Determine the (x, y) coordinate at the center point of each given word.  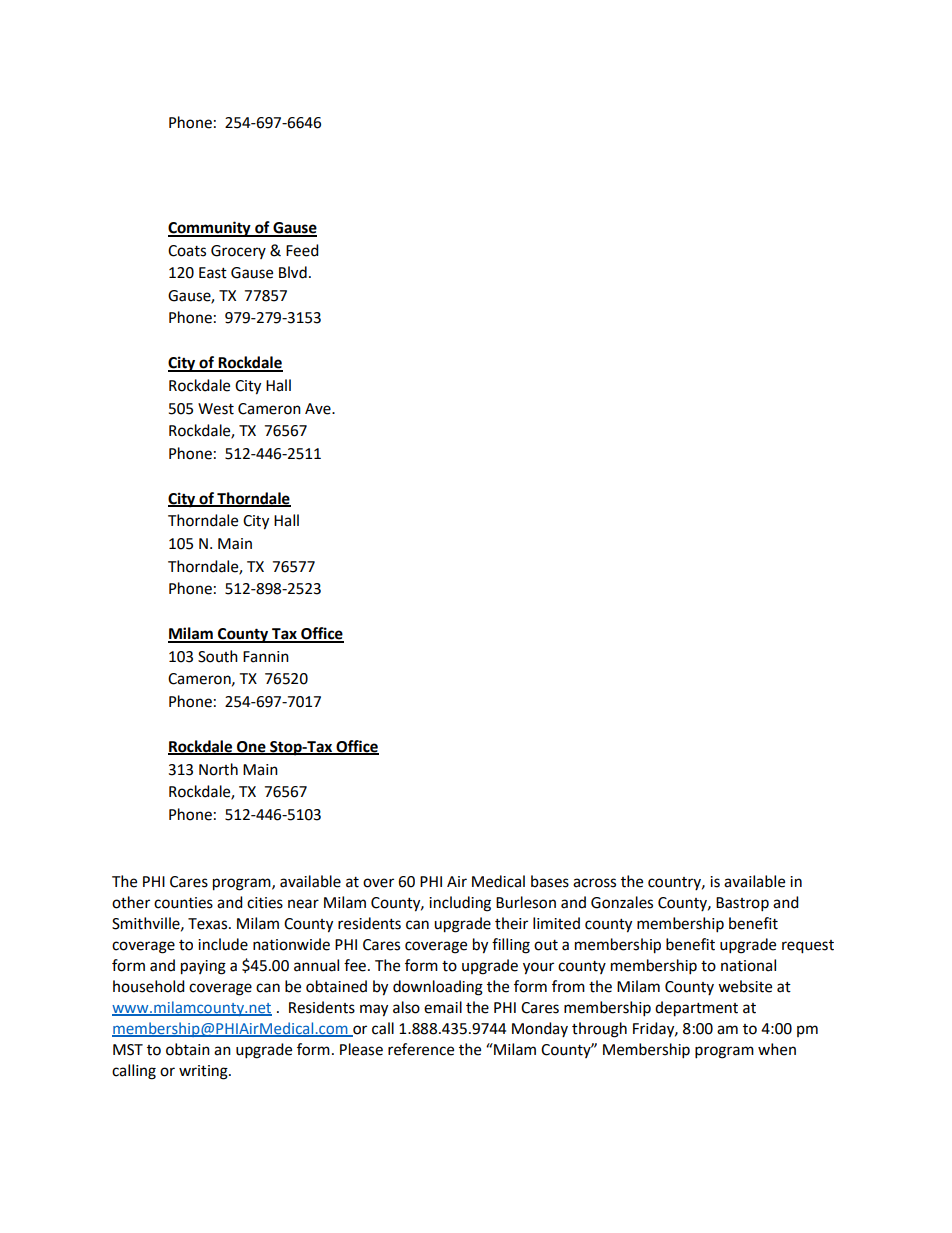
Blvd (293, 272)
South (218, 656)
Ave (319, 409)
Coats (187, 251)
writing (204, 1072)
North (218, 769)
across (594, 883)
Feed (302, 250)
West (216, 409)
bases (550, 881)
